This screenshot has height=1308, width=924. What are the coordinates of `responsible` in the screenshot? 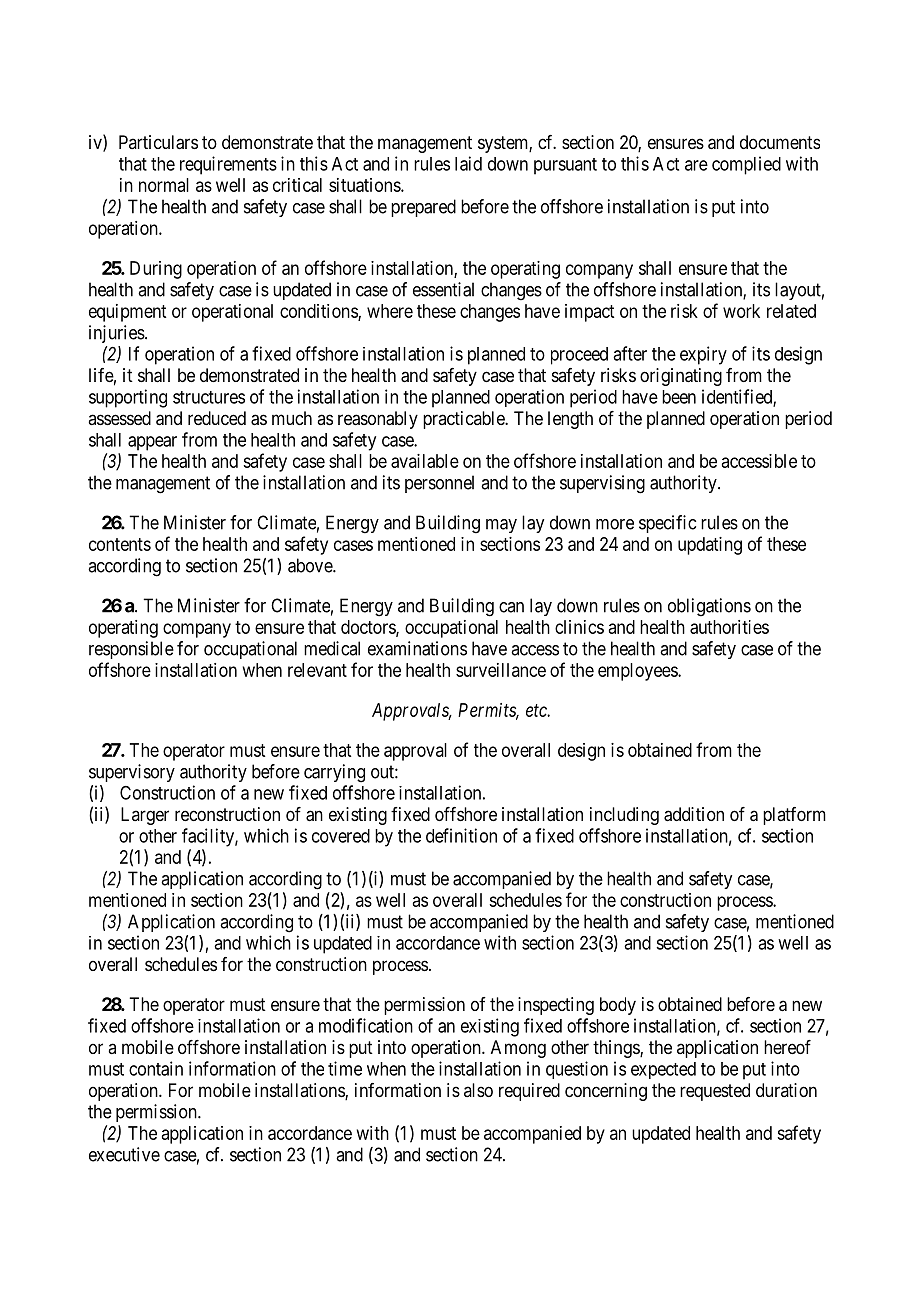 It's located at (131, 650).
